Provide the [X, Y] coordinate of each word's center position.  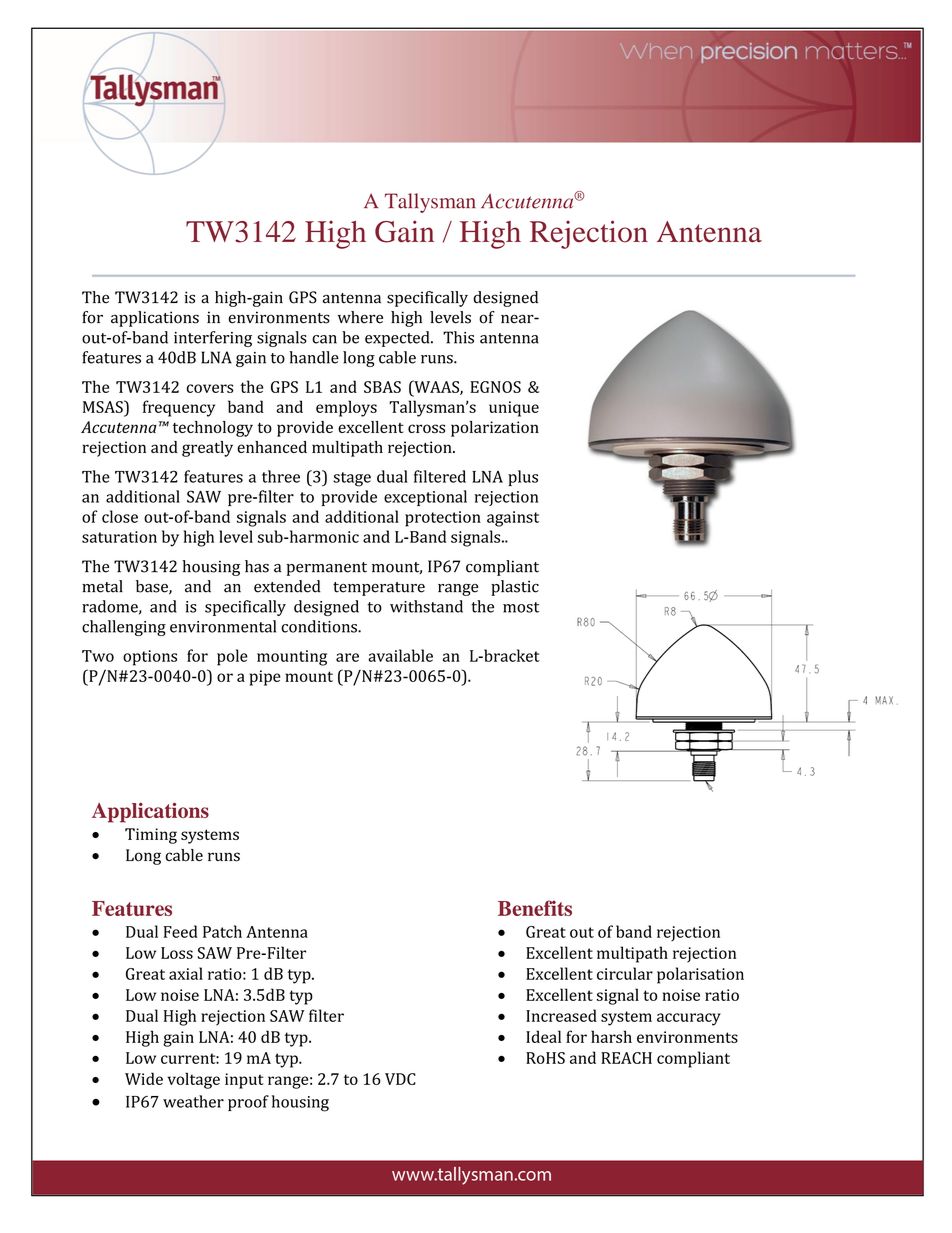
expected [398, 339]
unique [514, 409]
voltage [194, 1080]
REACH [626, 1058]
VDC [400, 1079]
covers [210, 388]
